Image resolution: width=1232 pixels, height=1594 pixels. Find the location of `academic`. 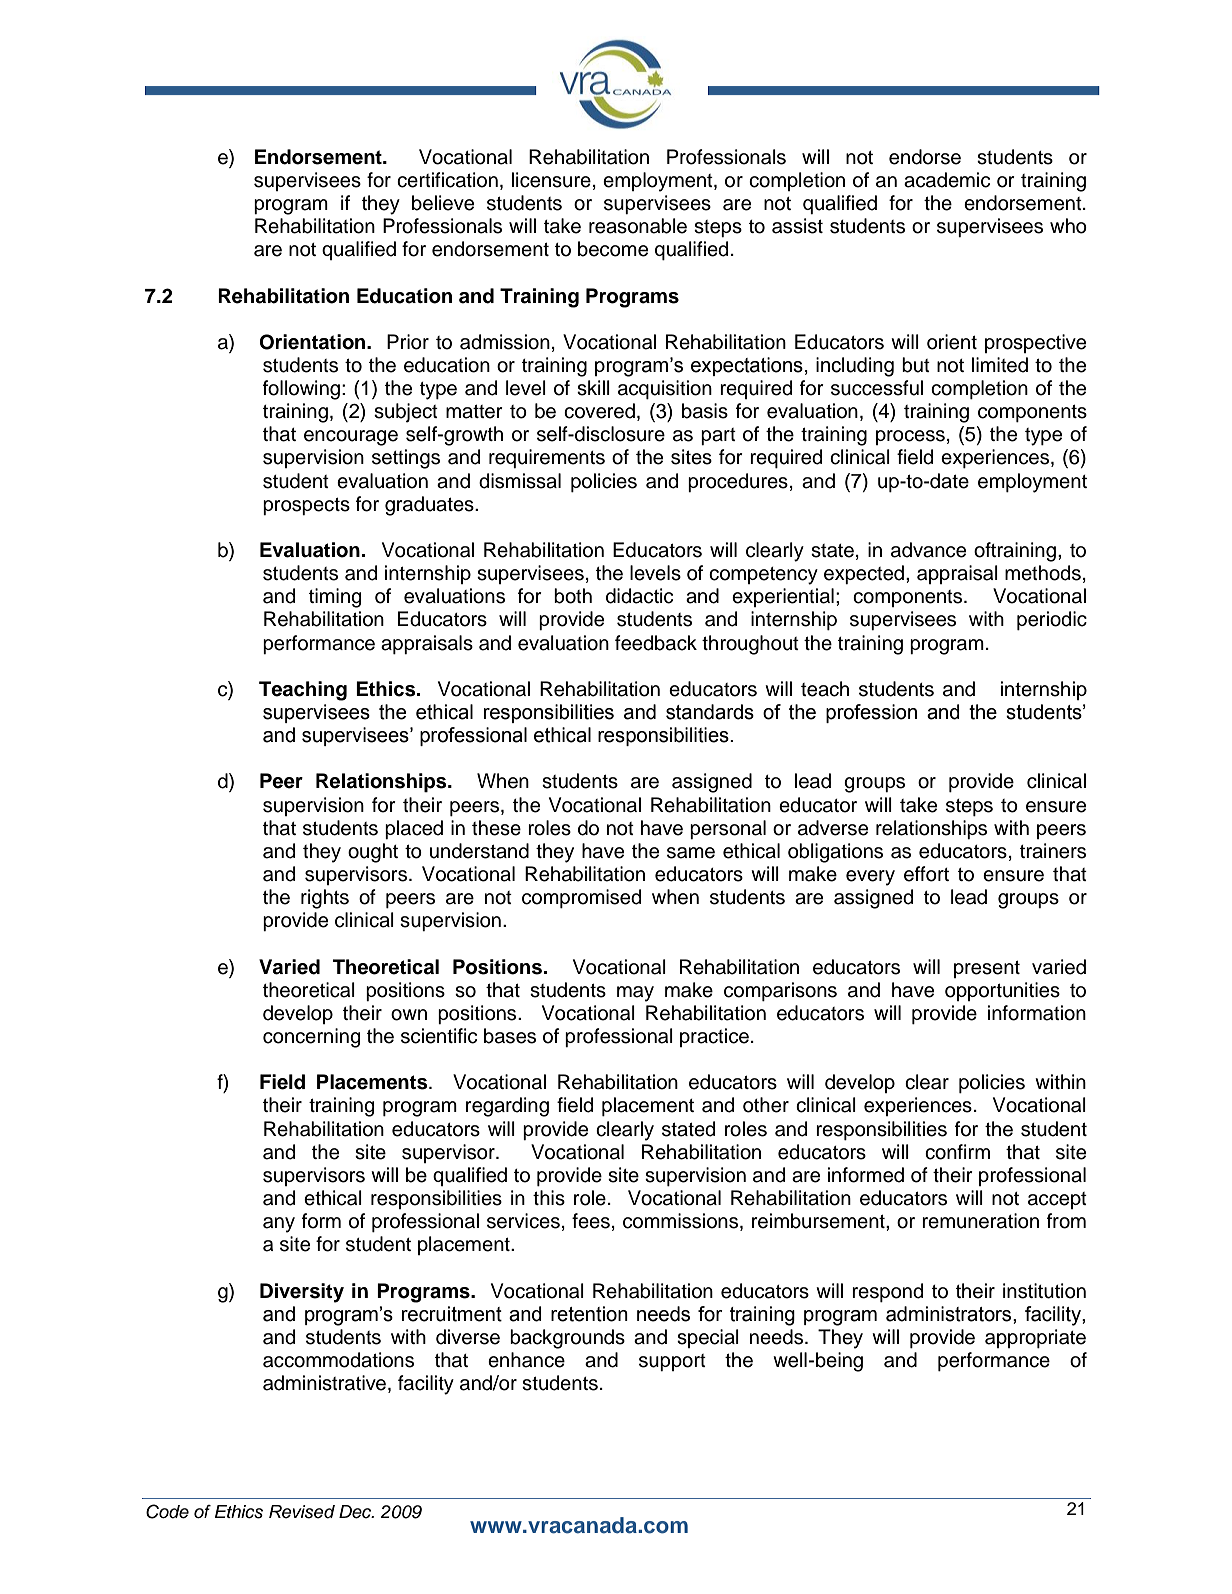

academic is located at coordinates (947, 180).
